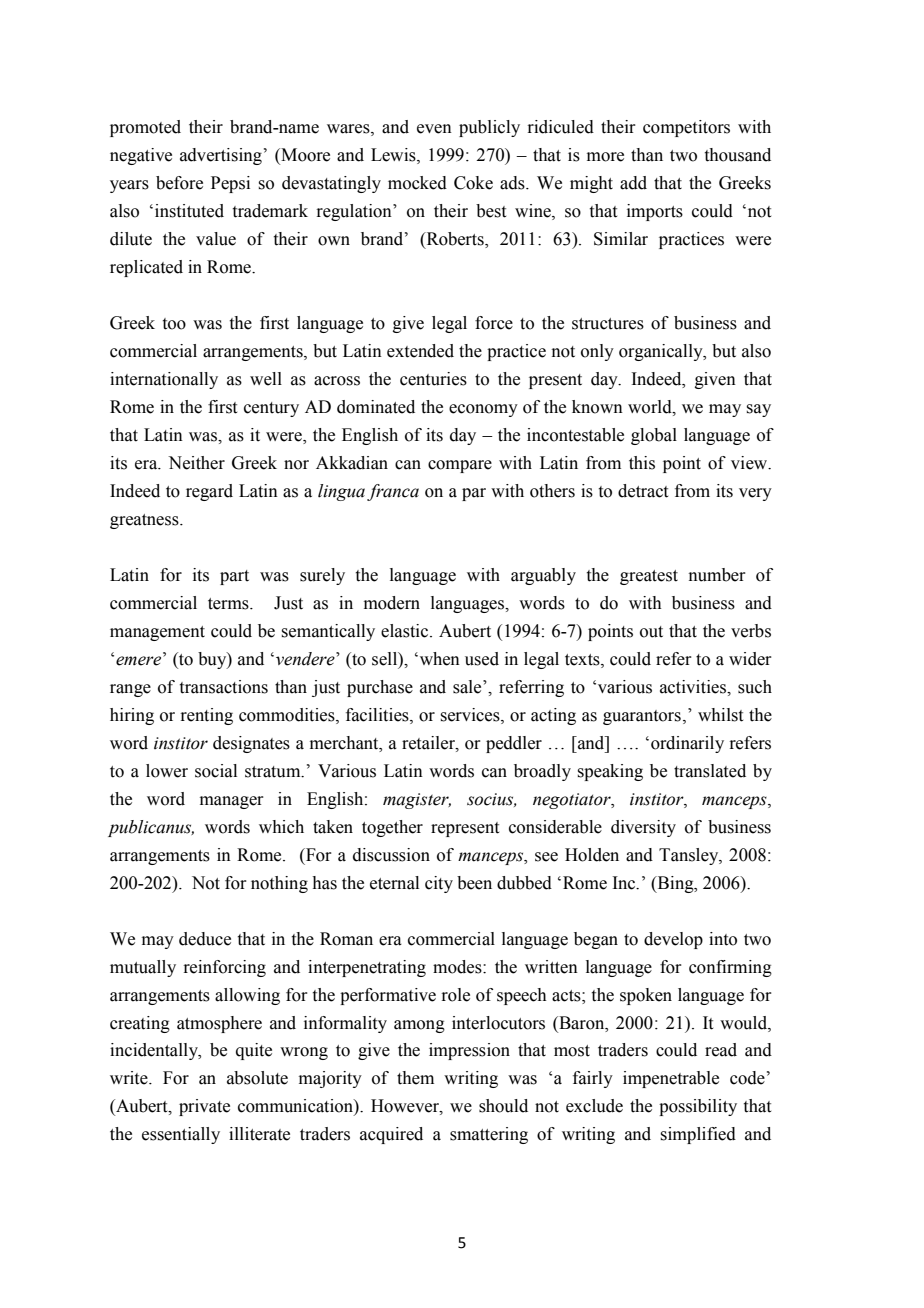  What do you see at coordinates (174, 324) in the page?
I see `too` at bounding box center [174, 324].
